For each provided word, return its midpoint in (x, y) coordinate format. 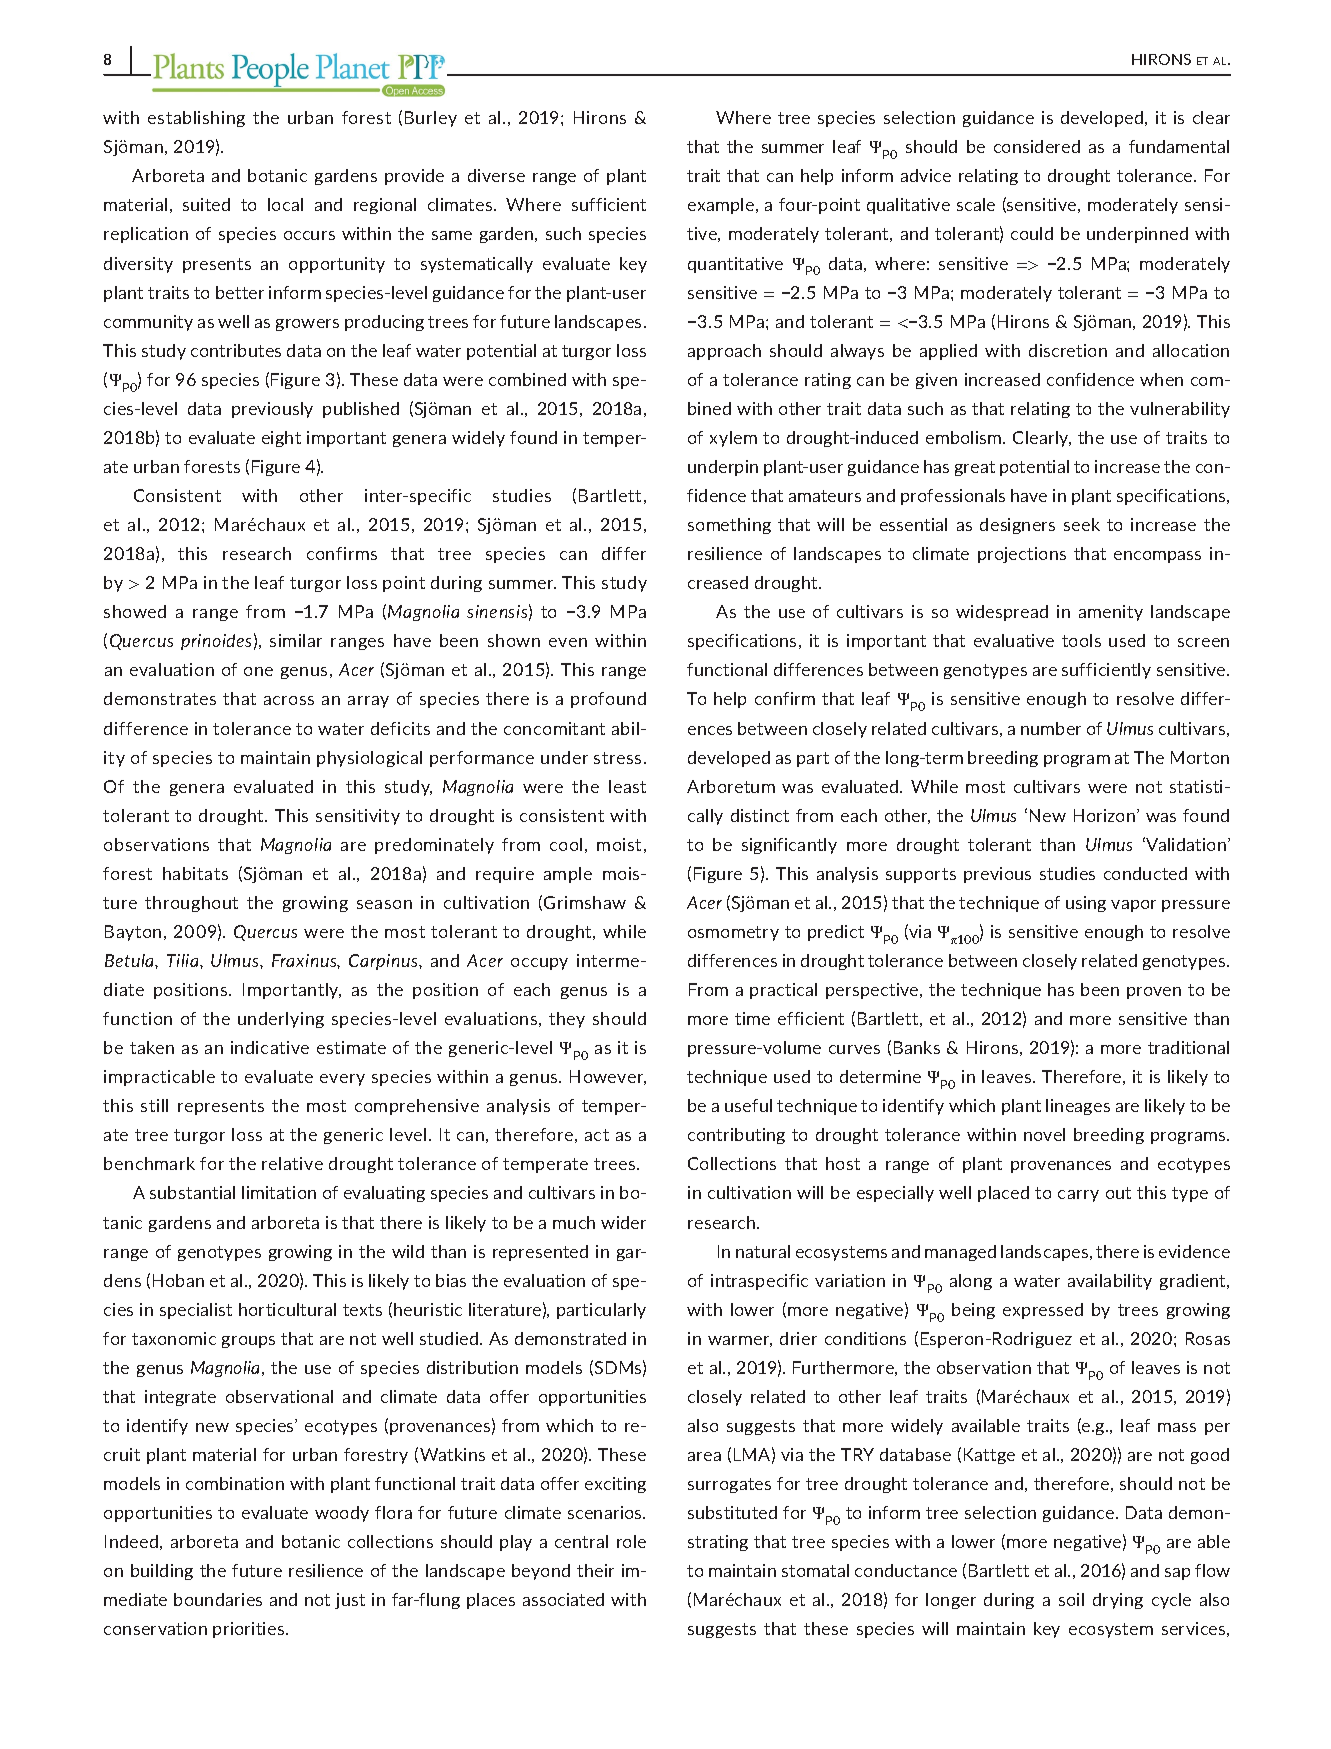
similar (296, 640)
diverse (496, 175)
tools (1081, 640)
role (631, 1541)
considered (1037, 146)
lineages (1078, 1107)
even (568, 642)
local (285, 204)
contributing (736, 1136)
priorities (250, 1630)
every (342, 1080)
